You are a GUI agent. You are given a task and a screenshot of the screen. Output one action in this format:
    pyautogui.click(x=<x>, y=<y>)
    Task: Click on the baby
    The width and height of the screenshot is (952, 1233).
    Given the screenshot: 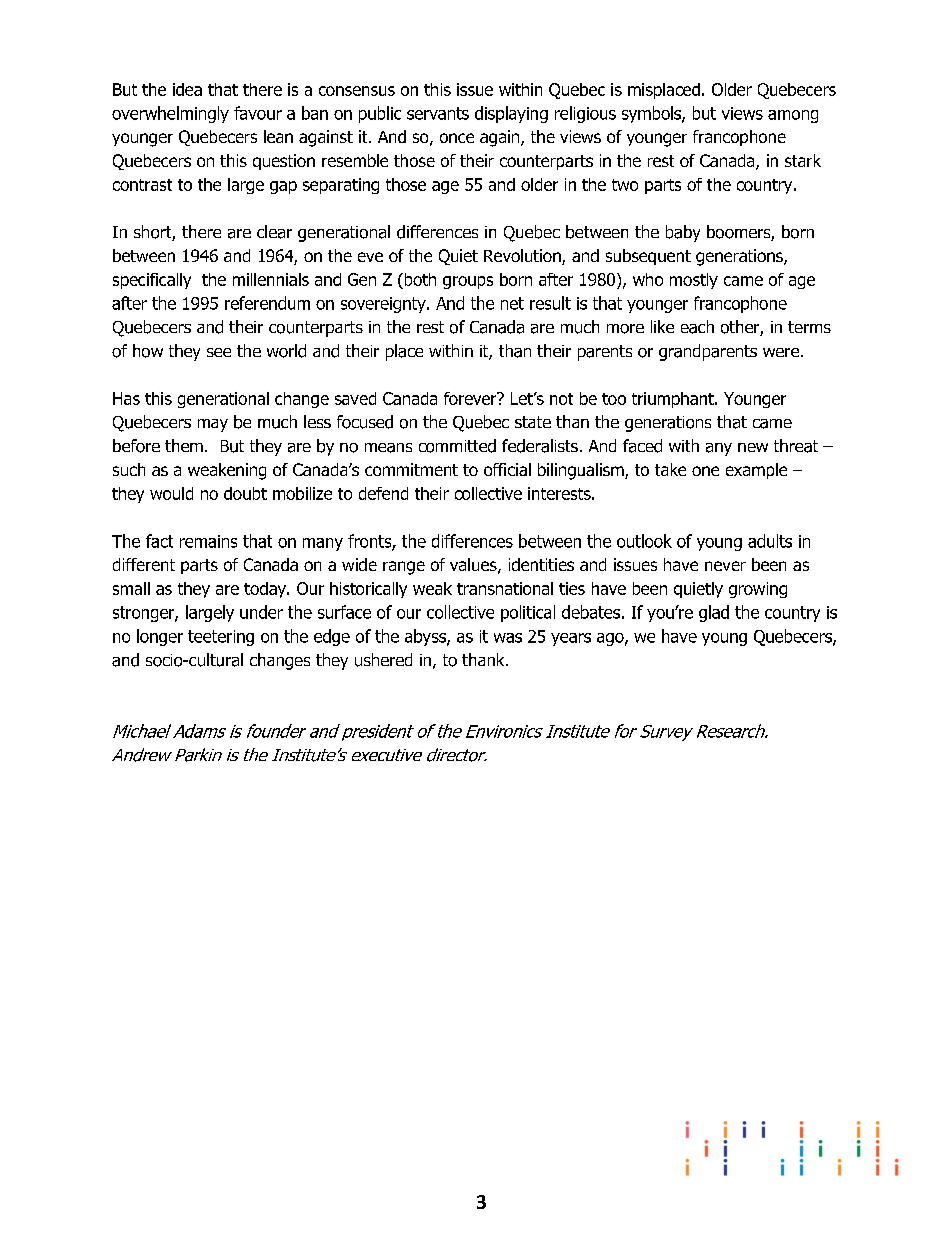 What is the action you would take?
    pyautogui.click(x=683, y=233)
